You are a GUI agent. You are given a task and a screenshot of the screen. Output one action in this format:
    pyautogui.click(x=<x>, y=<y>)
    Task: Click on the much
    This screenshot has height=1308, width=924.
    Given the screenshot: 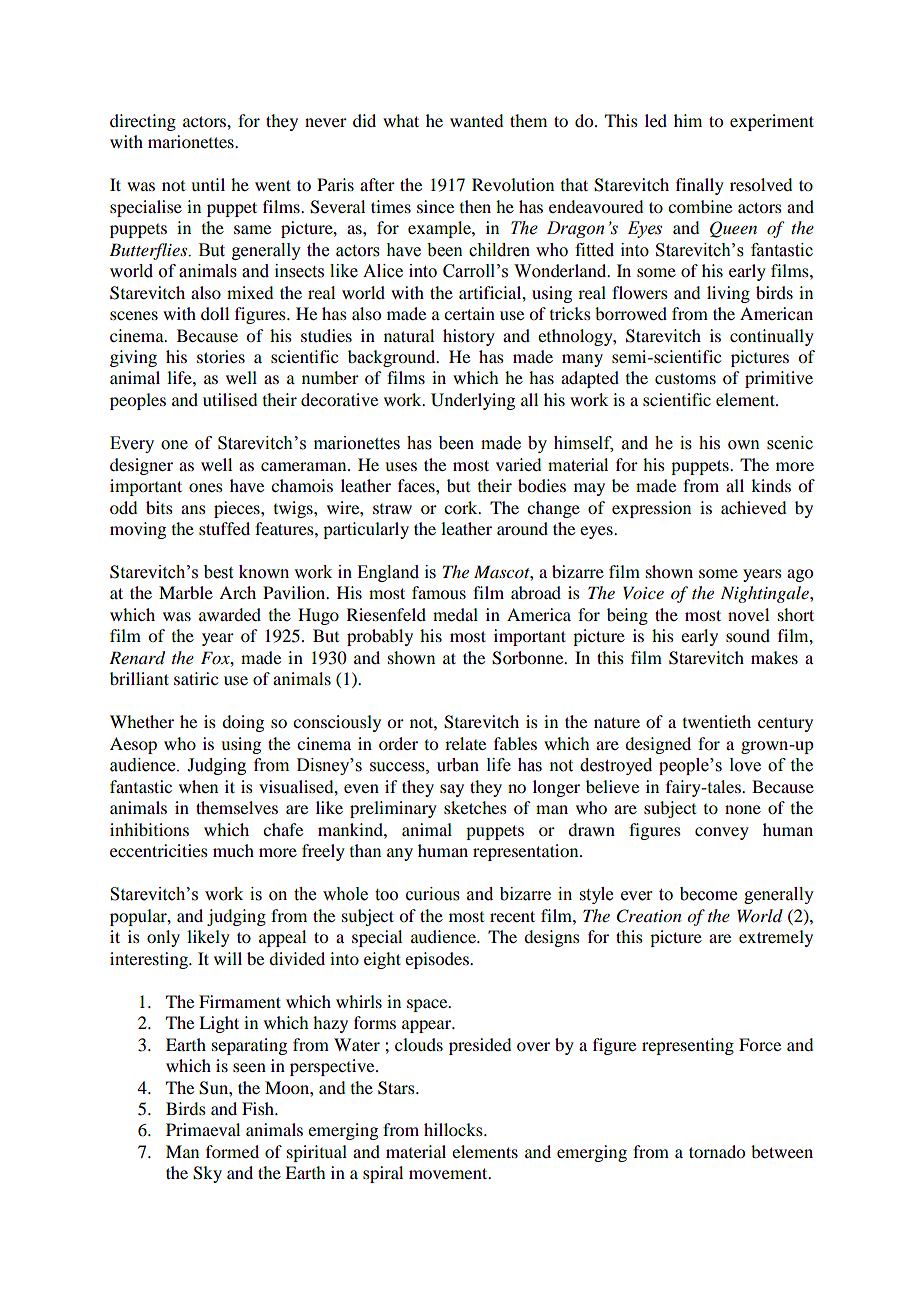 What is the action you would take?
    pyautogui.click(x=233, y=850)
